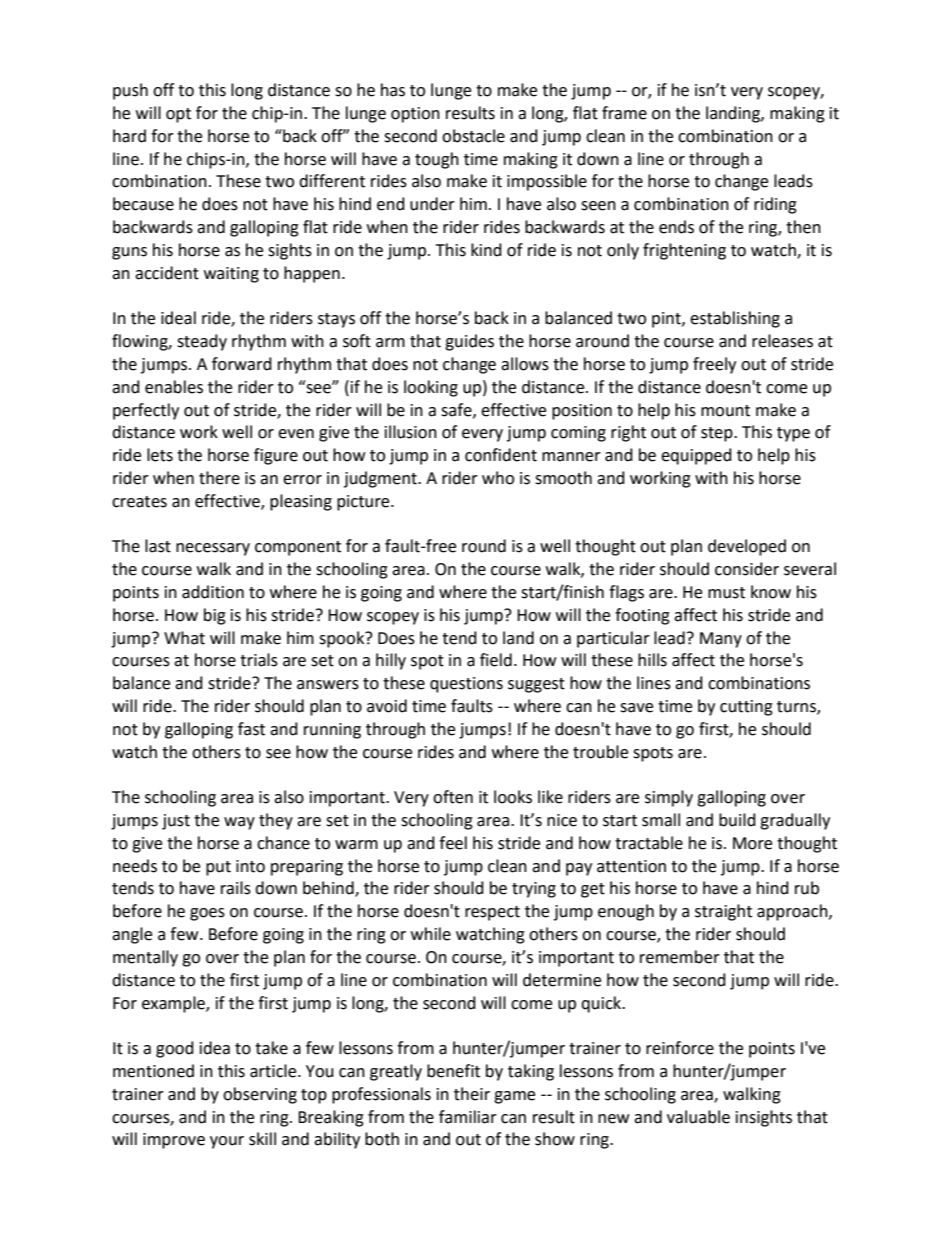 The image size is (952, 1233). Describe the element at coordinates (737, 820) in the image. I see `build` at that location.
